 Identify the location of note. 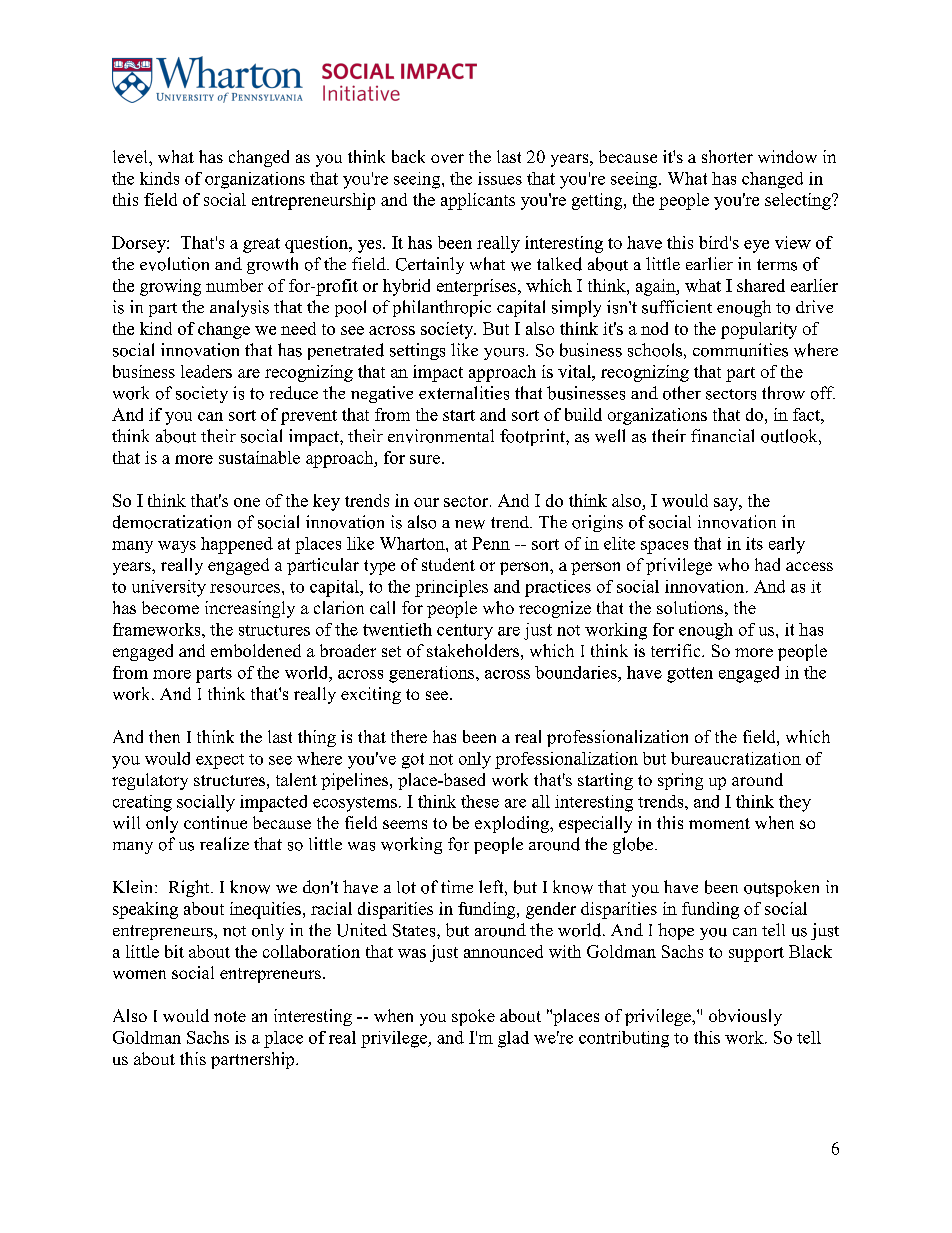
(230, 1016).
